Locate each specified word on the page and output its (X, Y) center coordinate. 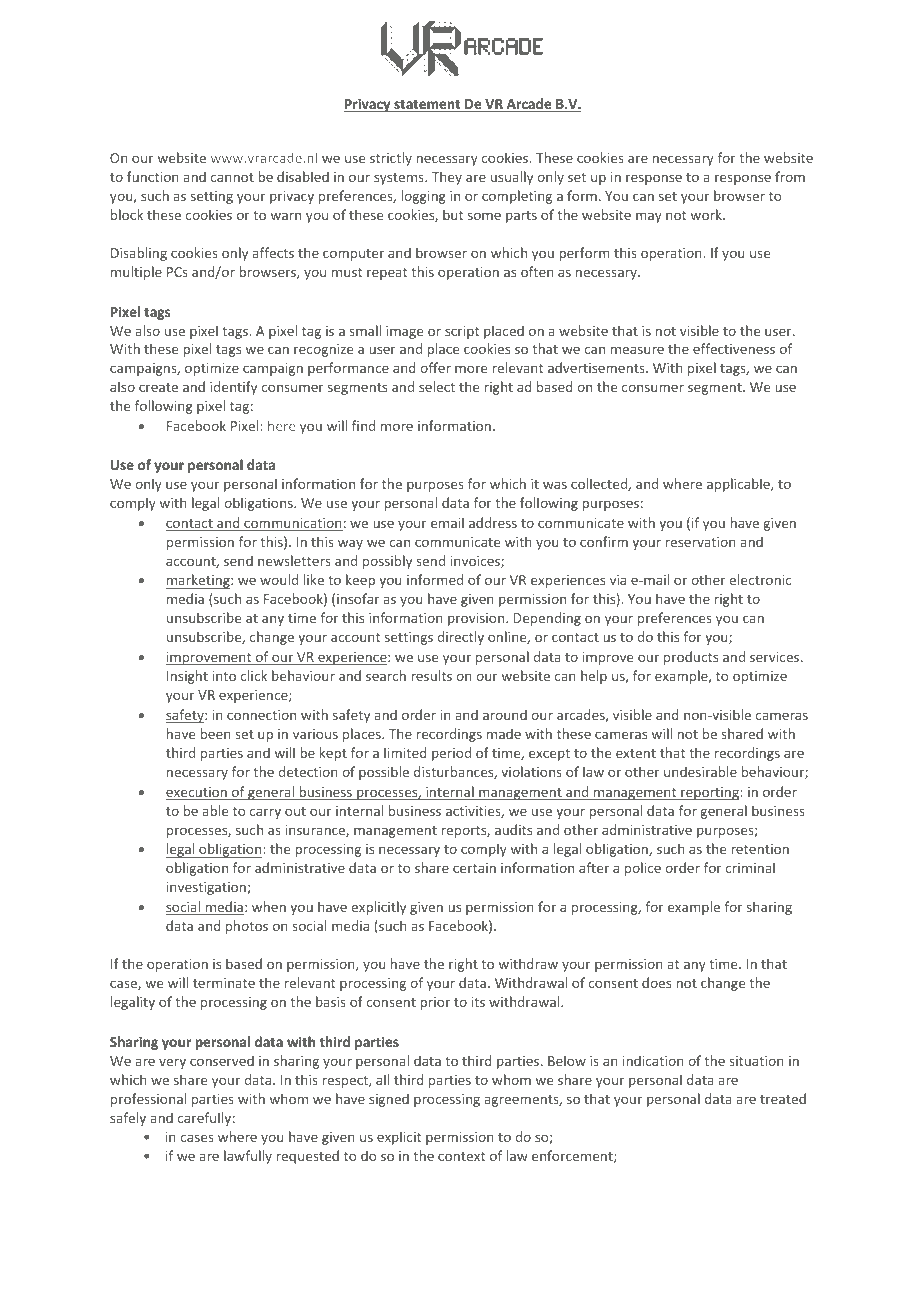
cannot (232, 177)
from (790, 176)
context (461, 1156)
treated (783, 1098)
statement (427, 106)
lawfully (248, 1157)
